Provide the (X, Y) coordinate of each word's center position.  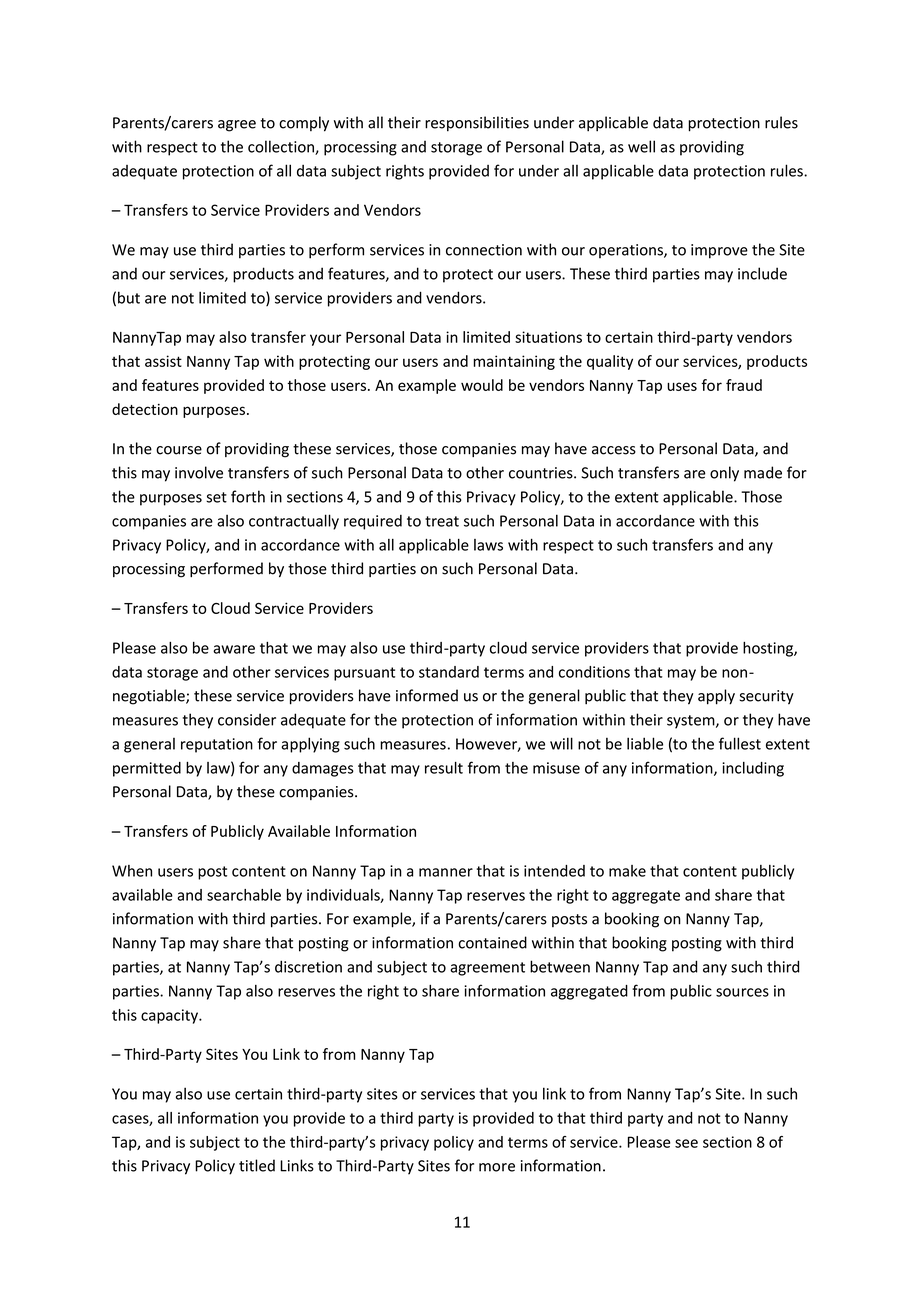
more (497, 1167)
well (641, 146)
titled (257, 1165)
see (686, 1143)
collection (282, 147)
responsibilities (477, 124)
